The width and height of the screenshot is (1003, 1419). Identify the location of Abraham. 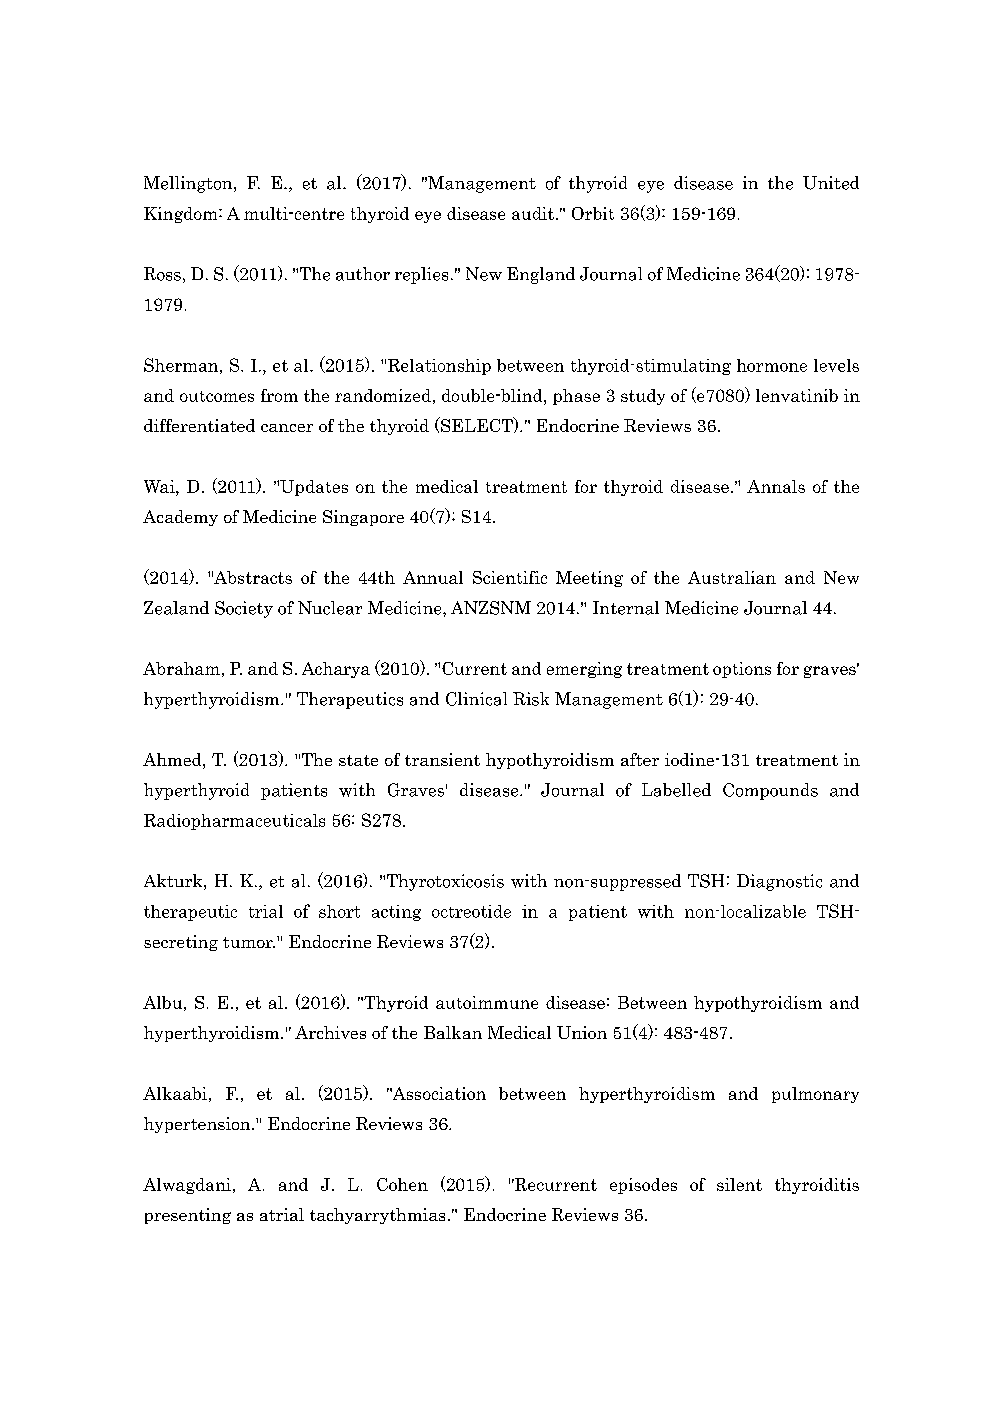
(181, 668).
